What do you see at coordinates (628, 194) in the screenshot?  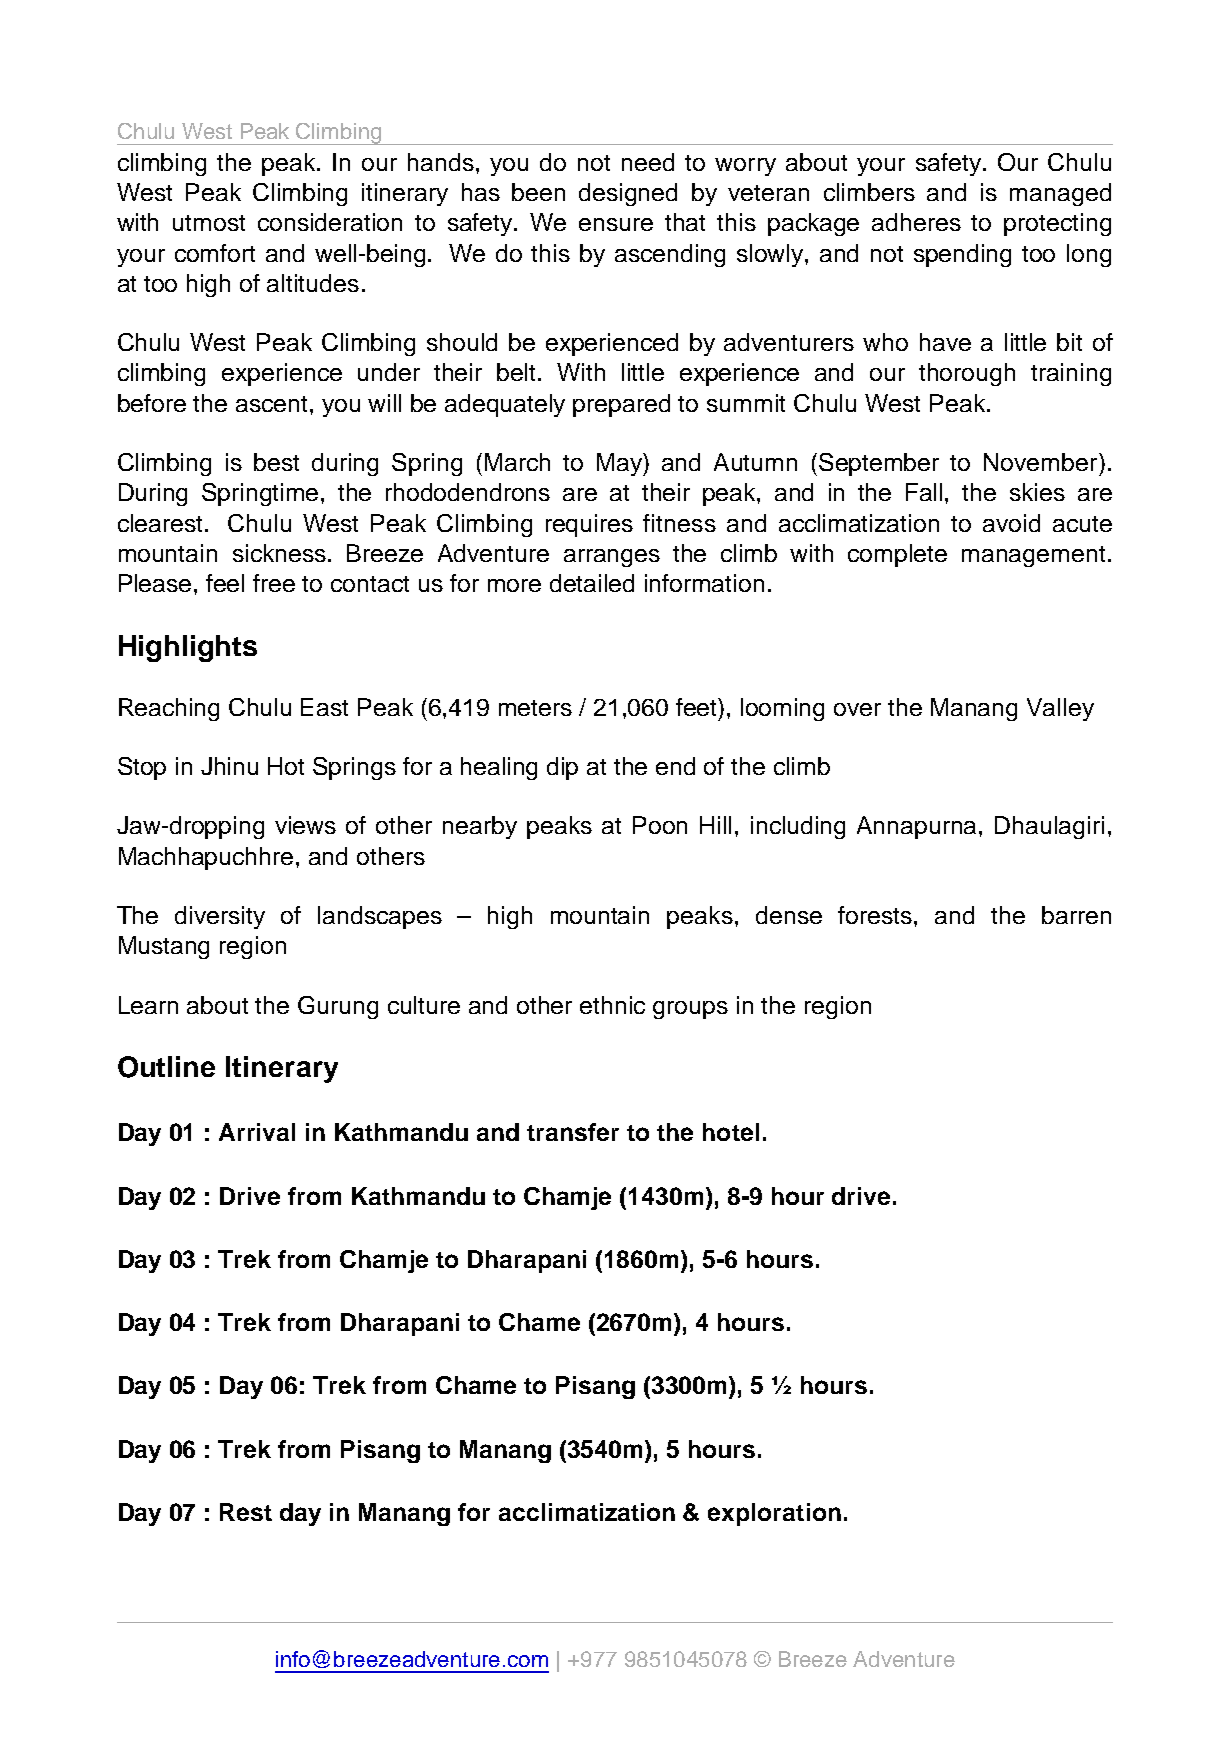 I see `designed` at bounding box center [628, 194].
